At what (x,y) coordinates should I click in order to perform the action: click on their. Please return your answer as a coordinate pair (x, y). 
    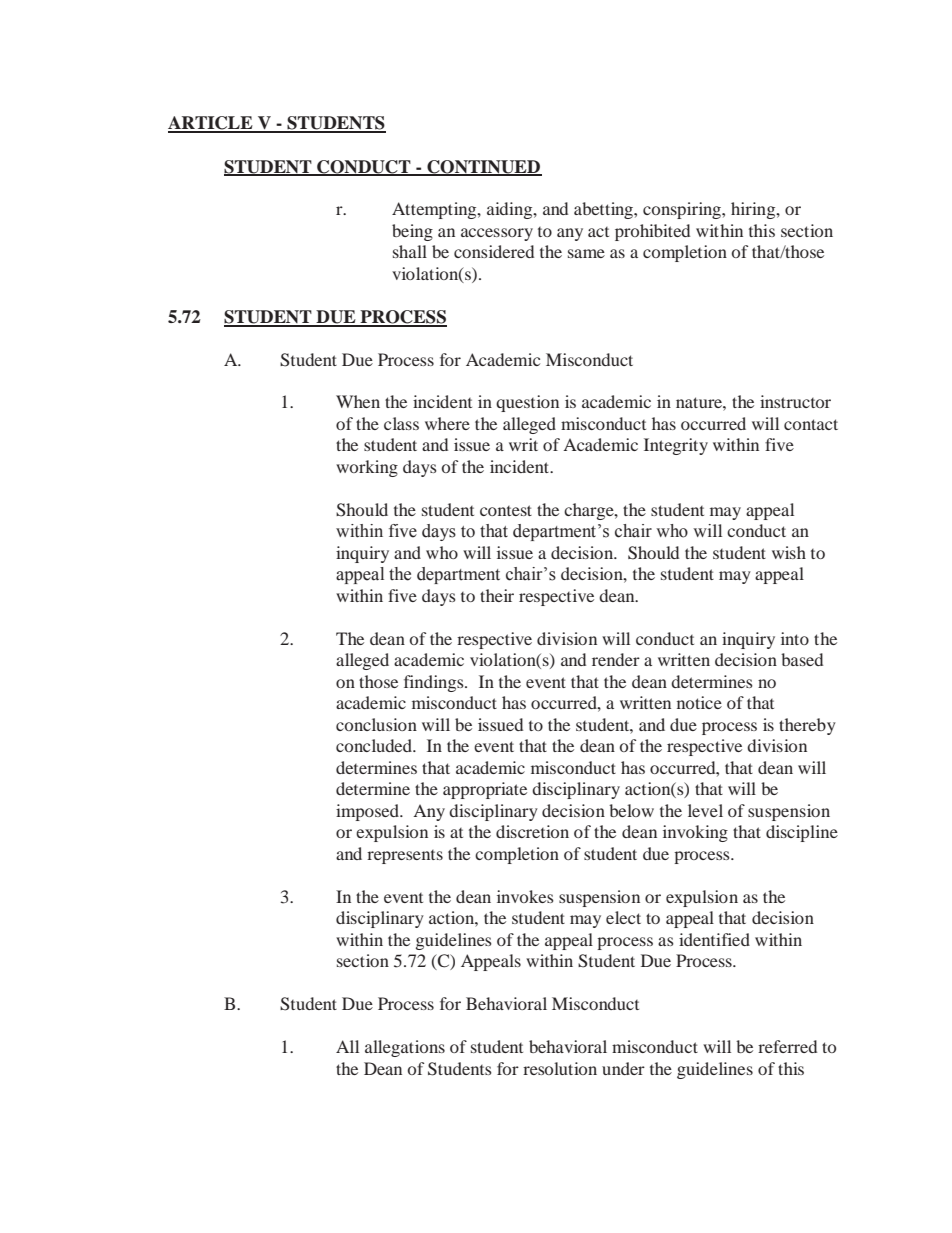
    Looking at the image, I should click on (497, 595).
